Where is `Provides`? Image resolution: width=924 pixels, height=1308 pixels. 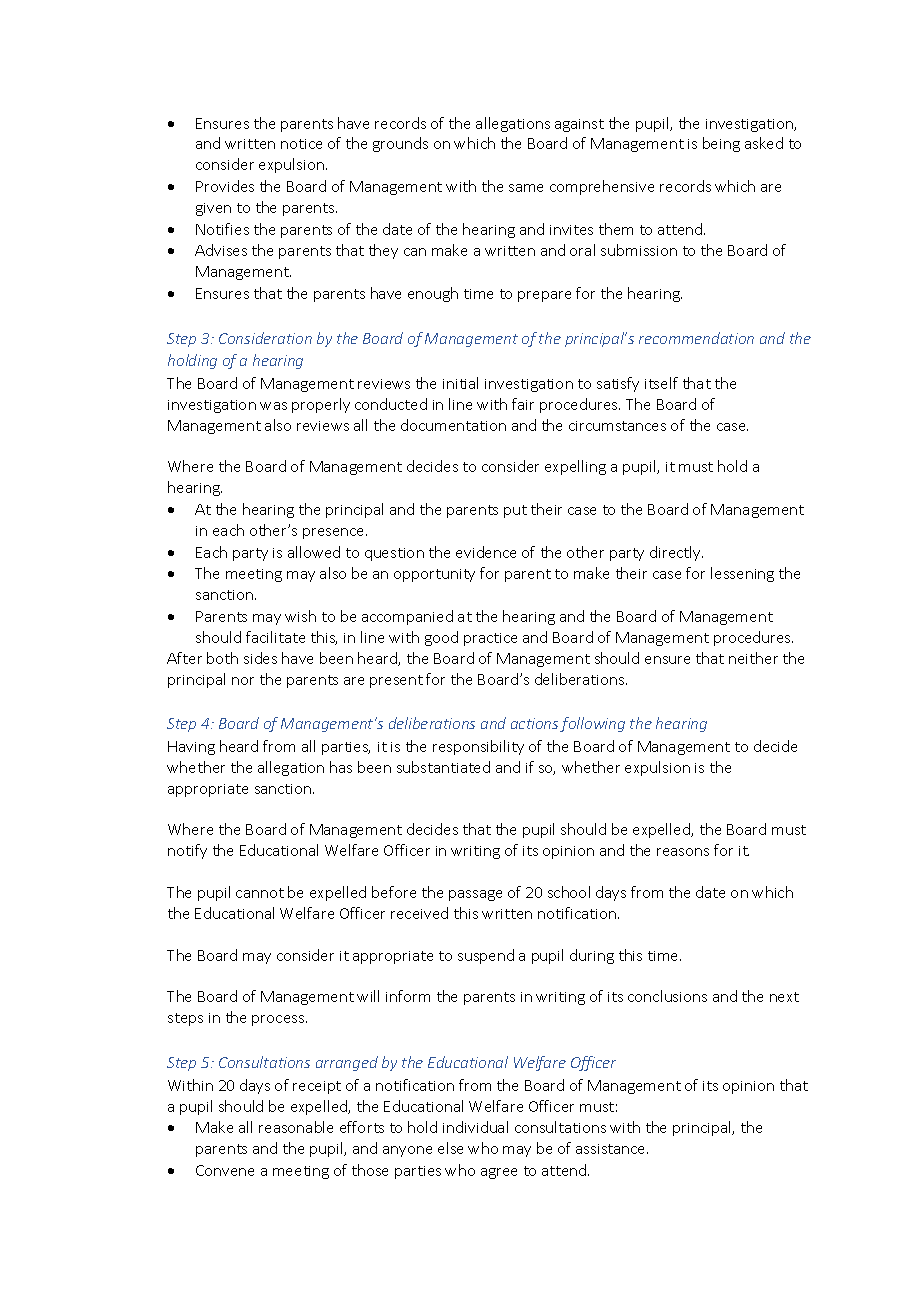 Provides is located at coordinates (225, 186).
